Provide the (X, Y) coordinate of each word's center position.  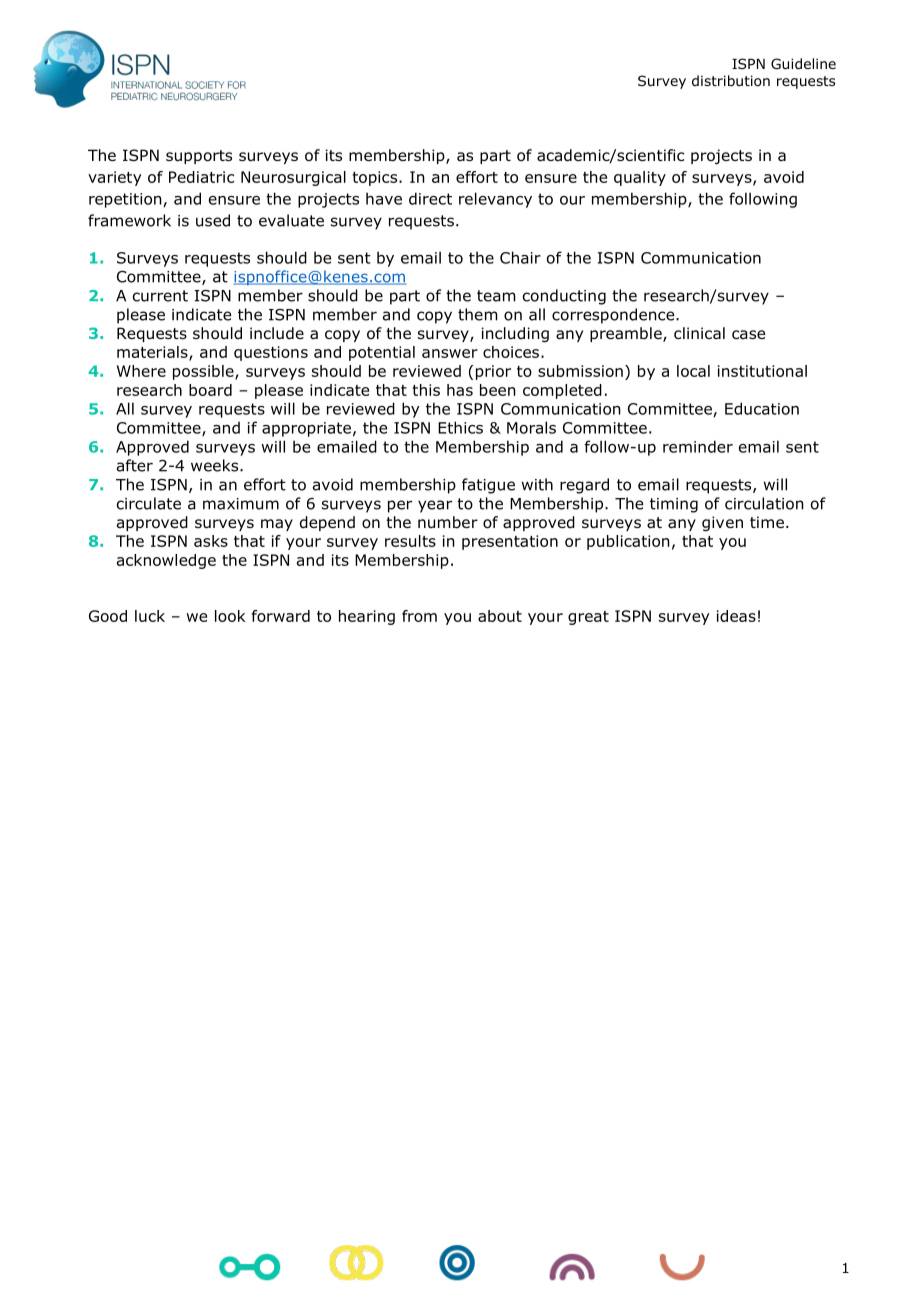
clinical (699, 333)
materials (153, 353)
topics (376, 178)
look (230, 616)
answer (450, 353)
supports (199, 157)
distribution (731, 81)
